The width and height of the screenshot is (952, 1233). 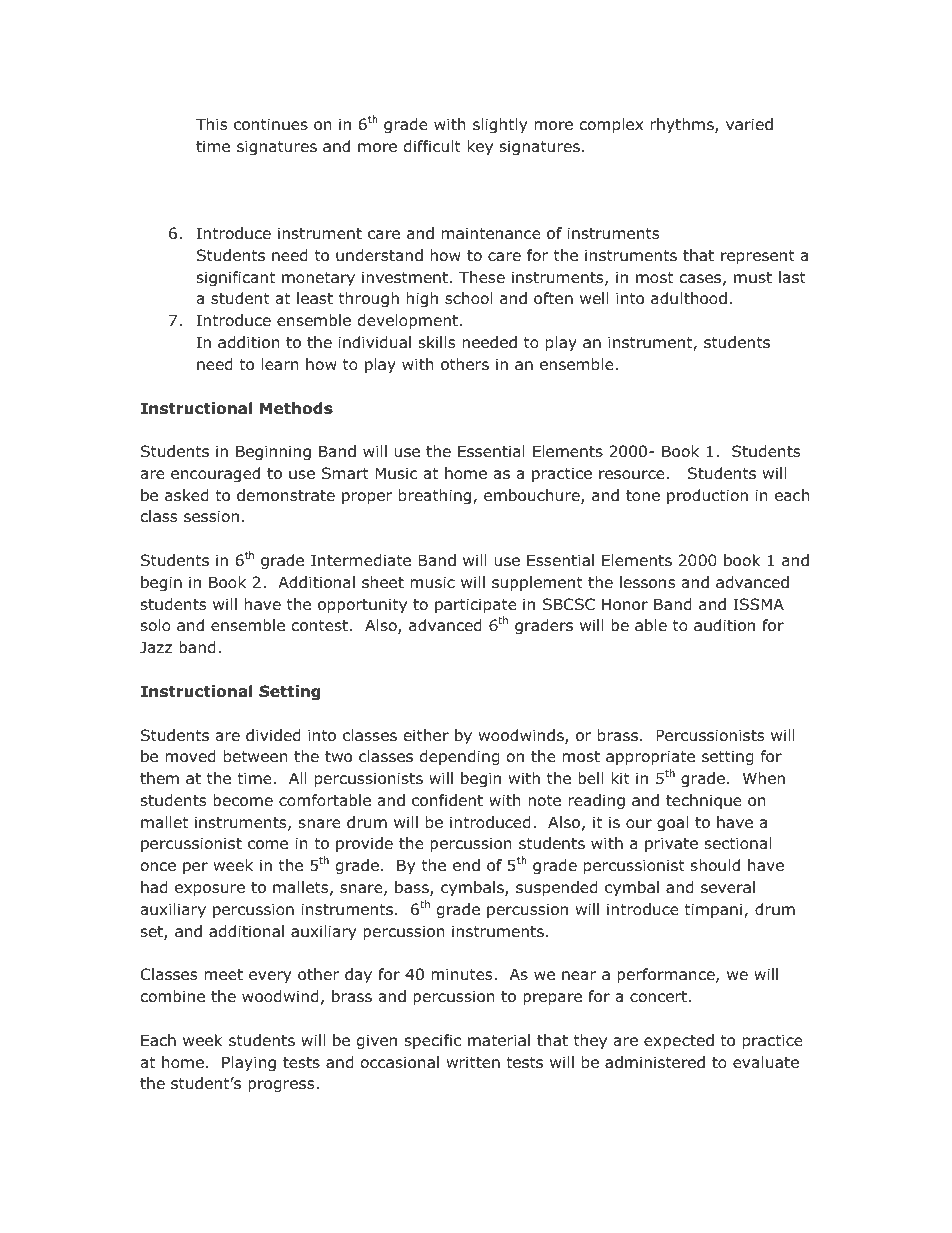 What do you see at coordinates (282, 1086) in the screenshot?
I see `progress` at bounding box center [282, 1086].
